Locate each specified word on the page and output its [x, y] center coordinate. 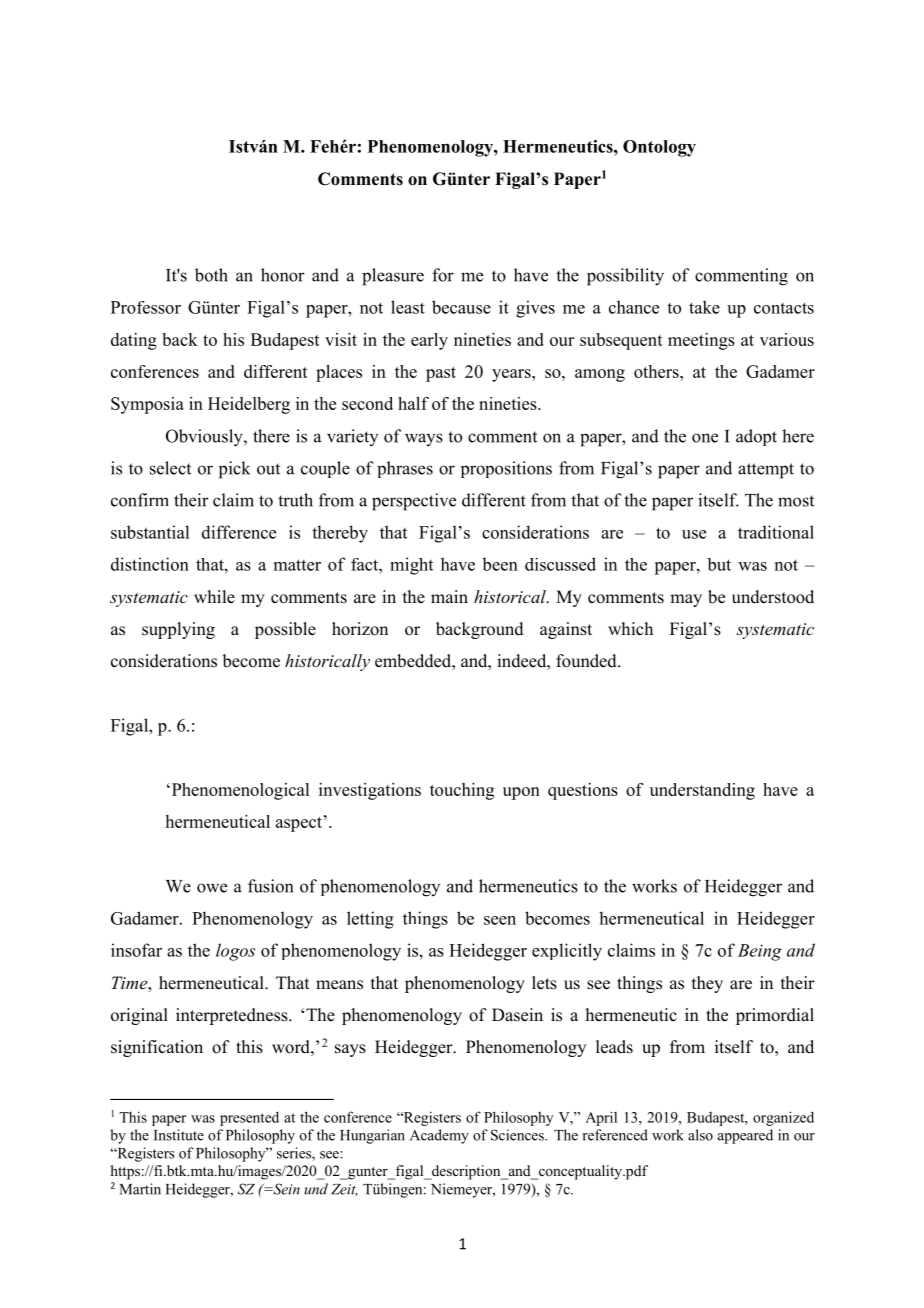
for [443, 275]
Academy [439, 1136]
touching [462, 791]
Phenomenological [239, 791]
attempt [766, 471]
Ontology [659, 148]
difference [239, 532]
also [700, 1135]
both [211, 275]
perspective [414, 502]
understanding [702, 791]
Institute [179, 1135]
